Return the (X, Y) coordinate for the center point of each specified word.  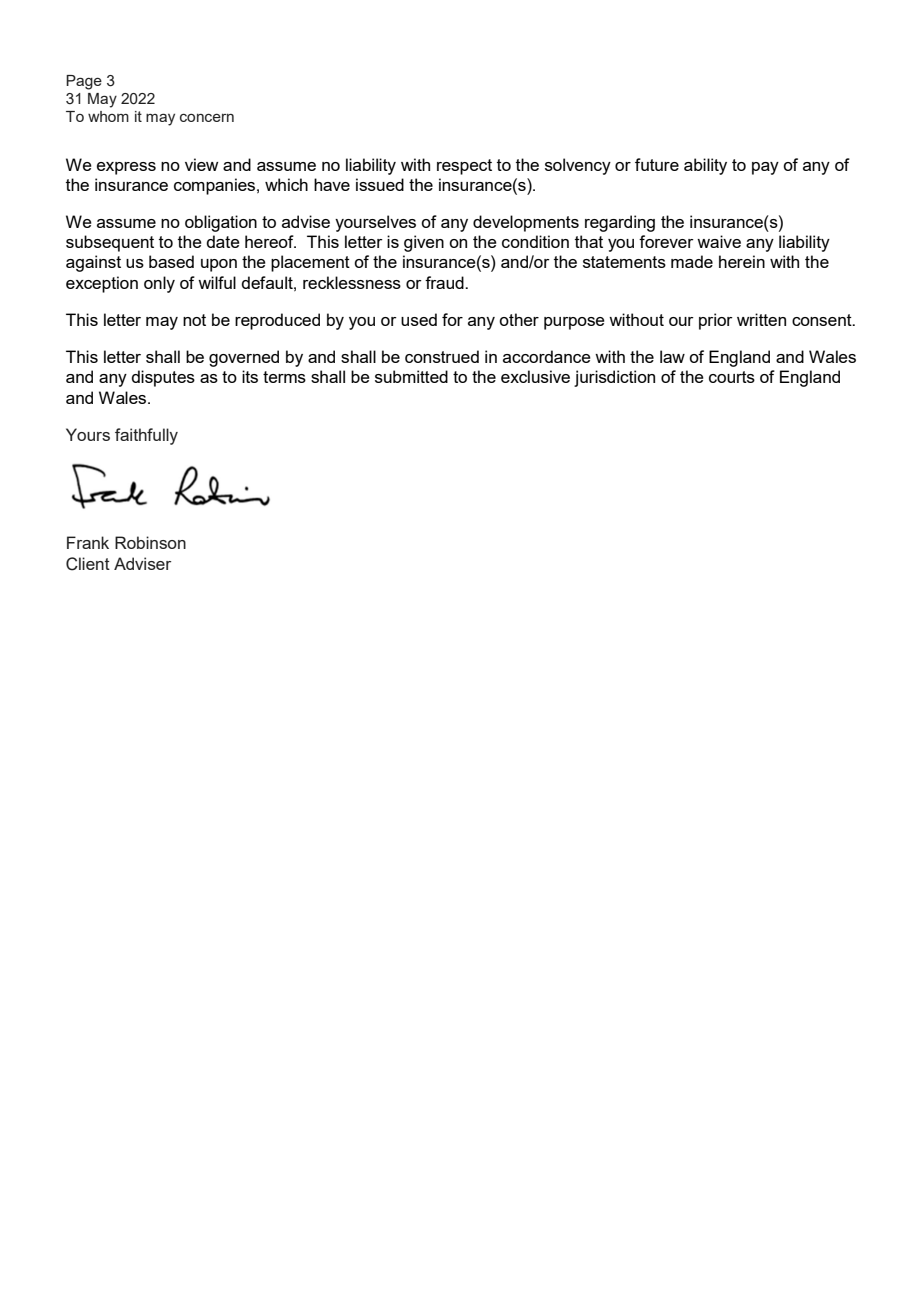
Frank (88, 542)
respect (464, 167)
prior (716, 321)
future (657, 164)
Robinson (150, 542)
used (419, 319)
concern (207, 118)
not (194, 320)
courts (732, 377)
